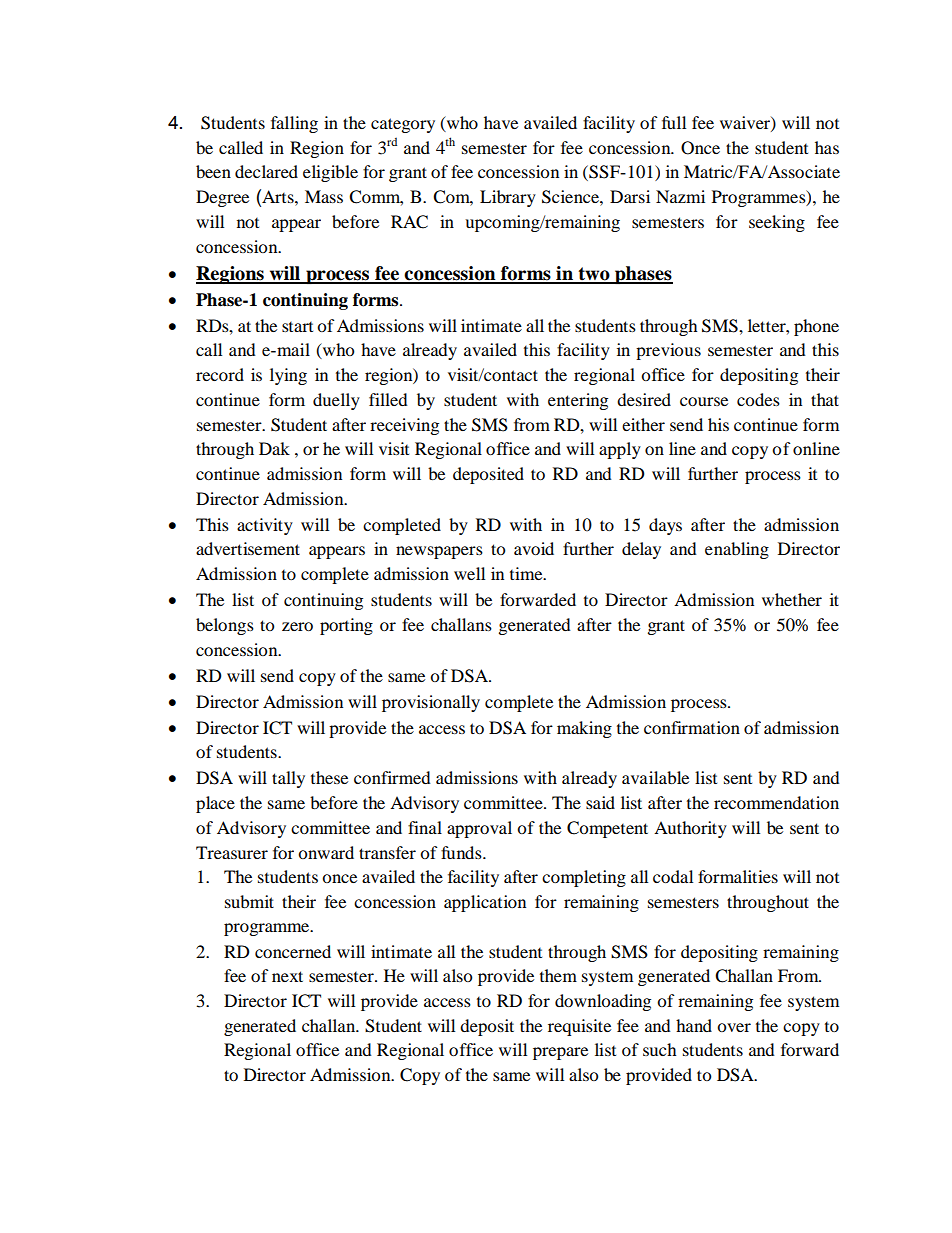 Image resolution: width=952 pixels, height=1233 pixels. I want to click on prepare, so click(560, 1053).
